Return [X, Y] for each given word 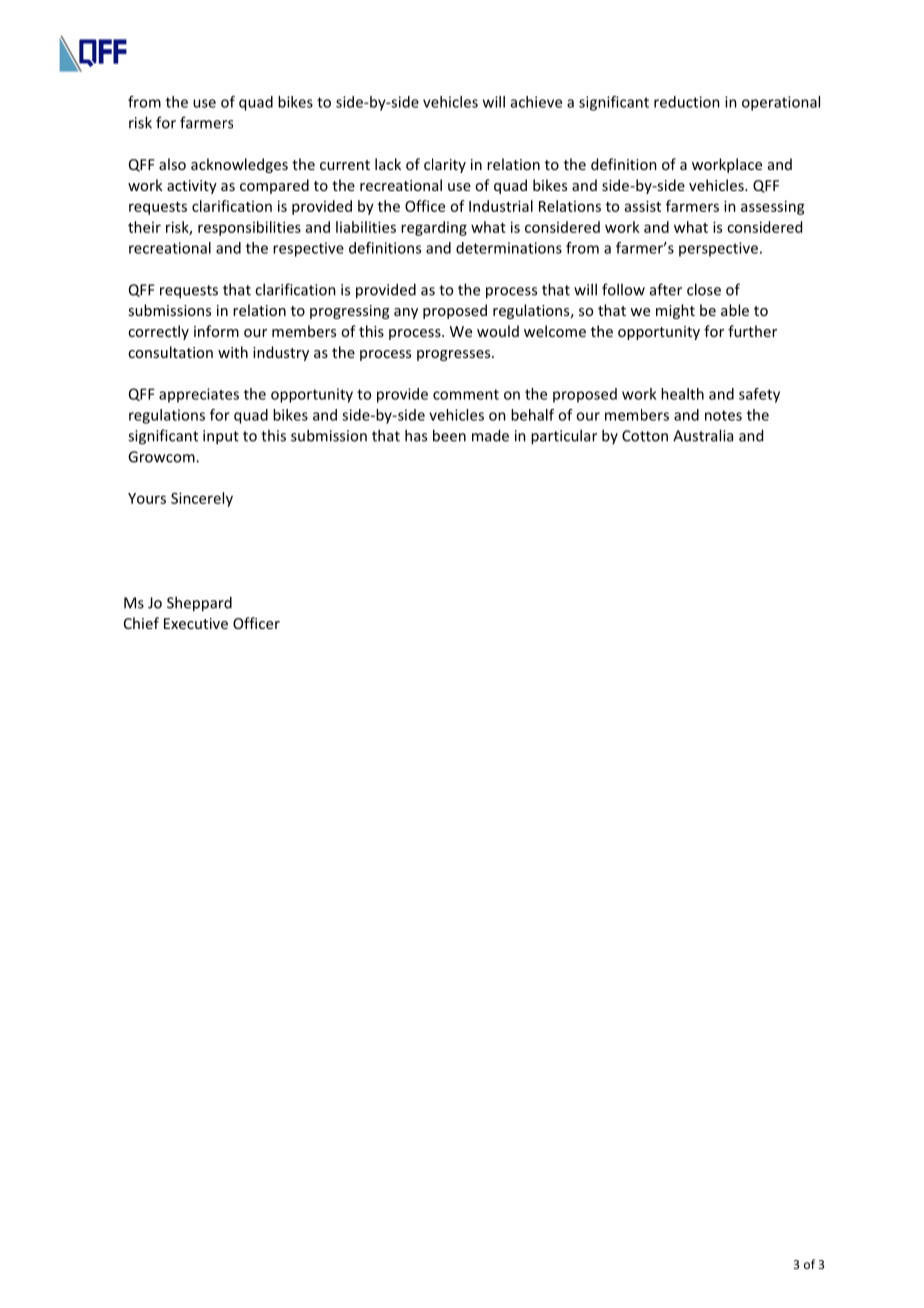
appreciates [199, 395]
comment [466, 394]
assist [643, 206]
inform [216, 331]
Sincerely [202, 499]
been [449, 435]
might [675, 311]
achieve [536, 102]
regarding [434, 228]
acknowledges [239, 165]
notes [723, 415]
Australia [703, 435]
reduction [687, 102]
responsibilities [249, 228]
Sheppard [199, 604]
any [406, 313]
